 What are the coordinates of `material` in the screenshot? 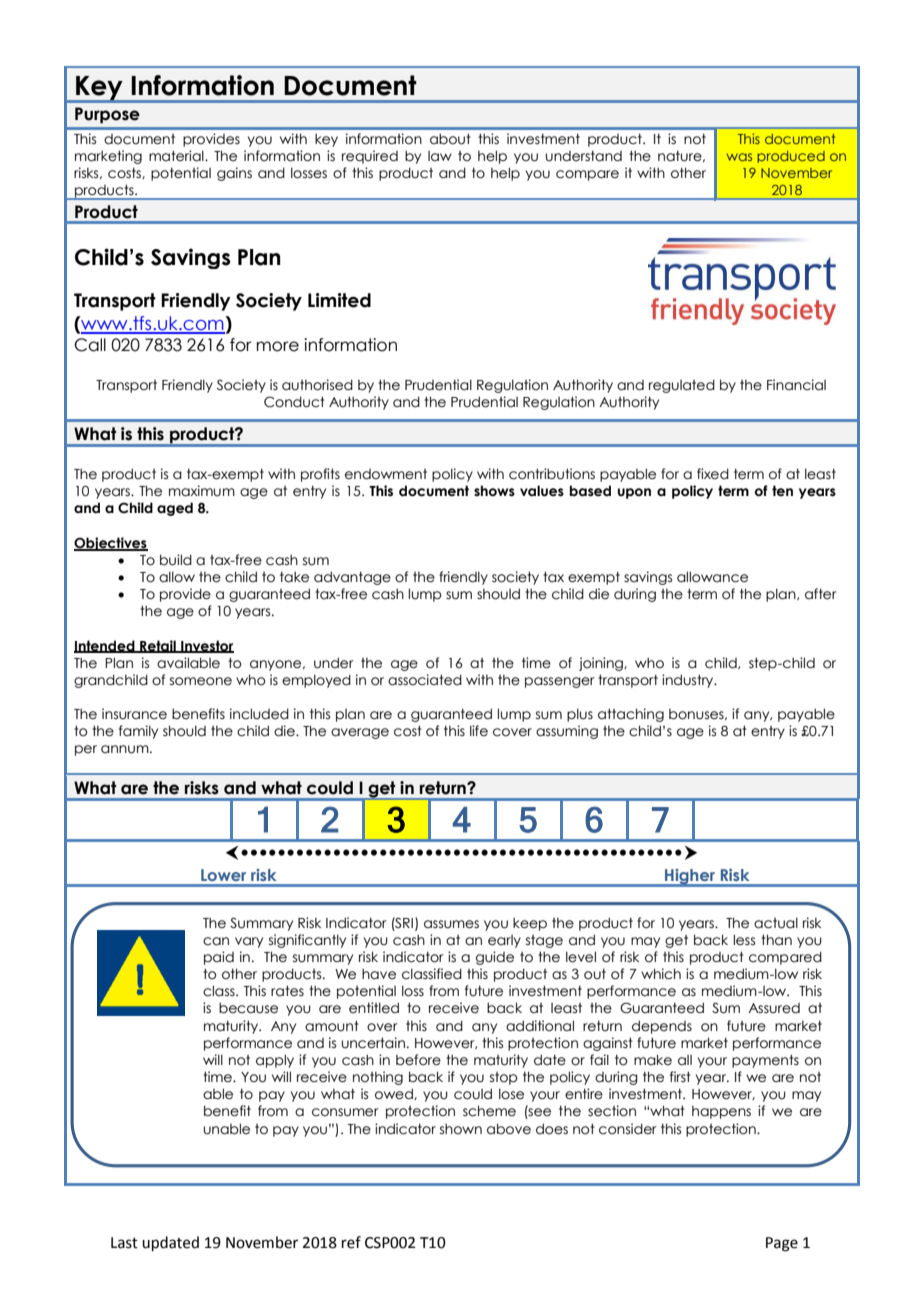 It's located at (177, 156).
